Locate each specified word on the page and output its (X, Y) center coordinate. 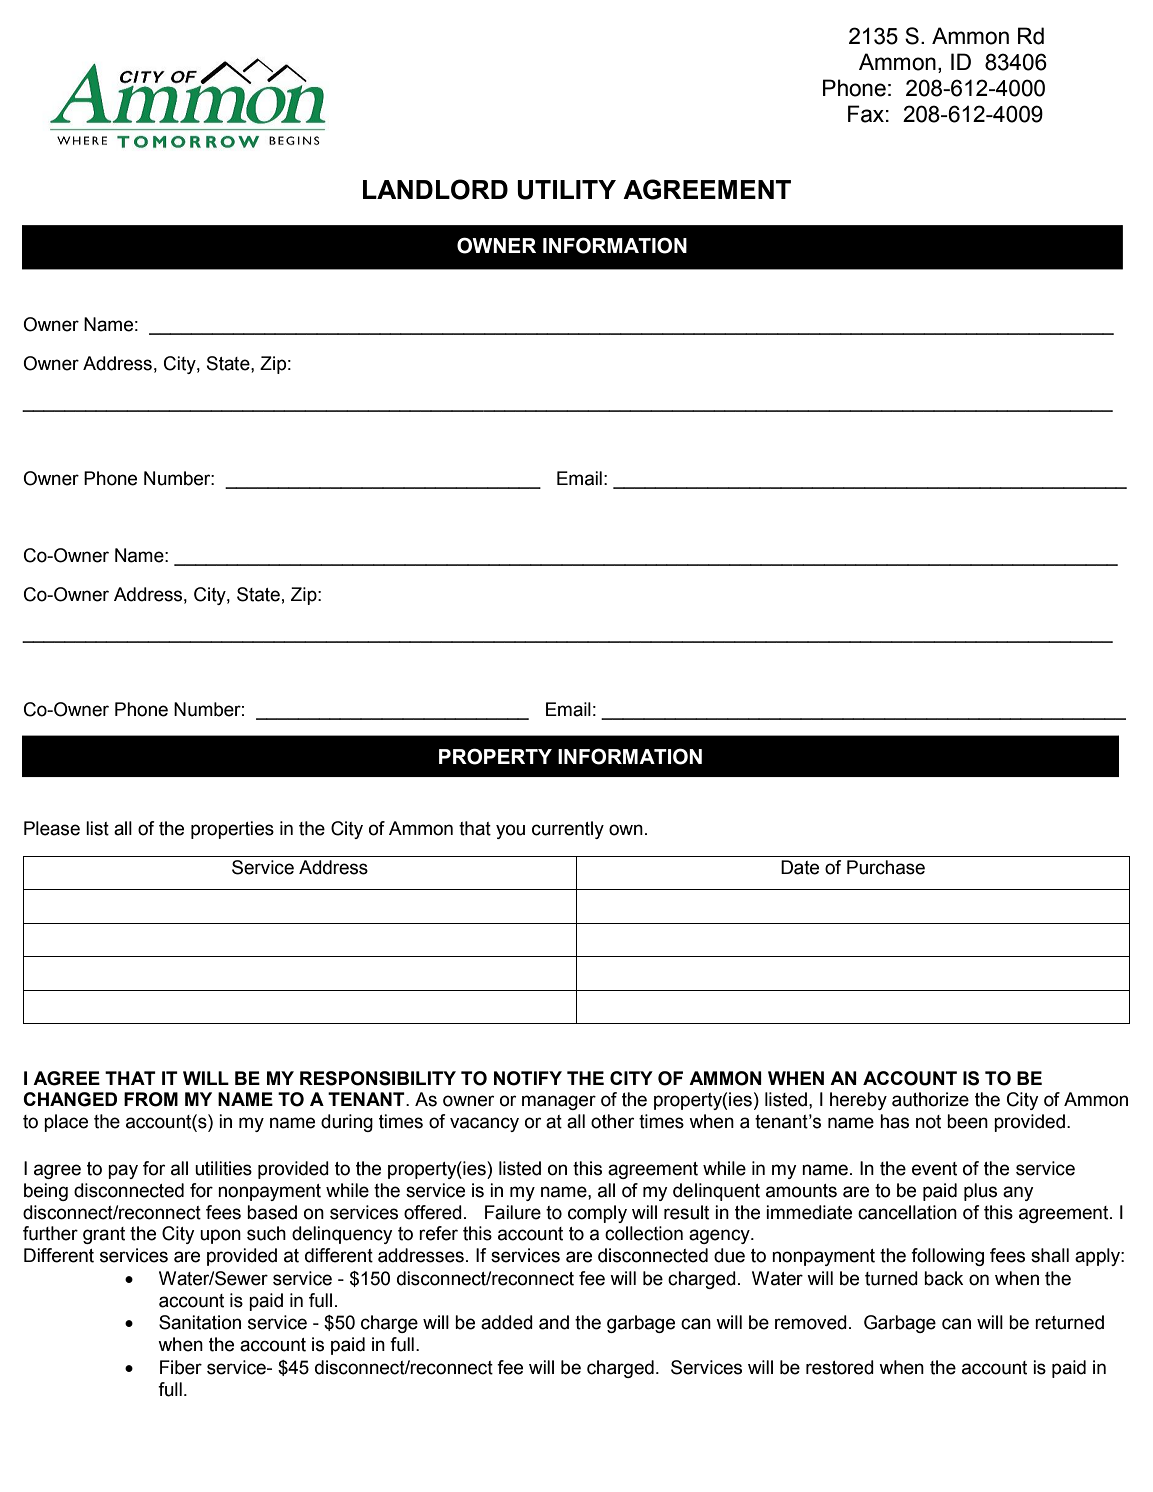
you (510, 831)
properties (232, 830)
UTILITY (566, 190)
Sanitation (200, 1322)
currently (568, 830)
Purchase (886, 867)
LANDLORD (435, 189)
